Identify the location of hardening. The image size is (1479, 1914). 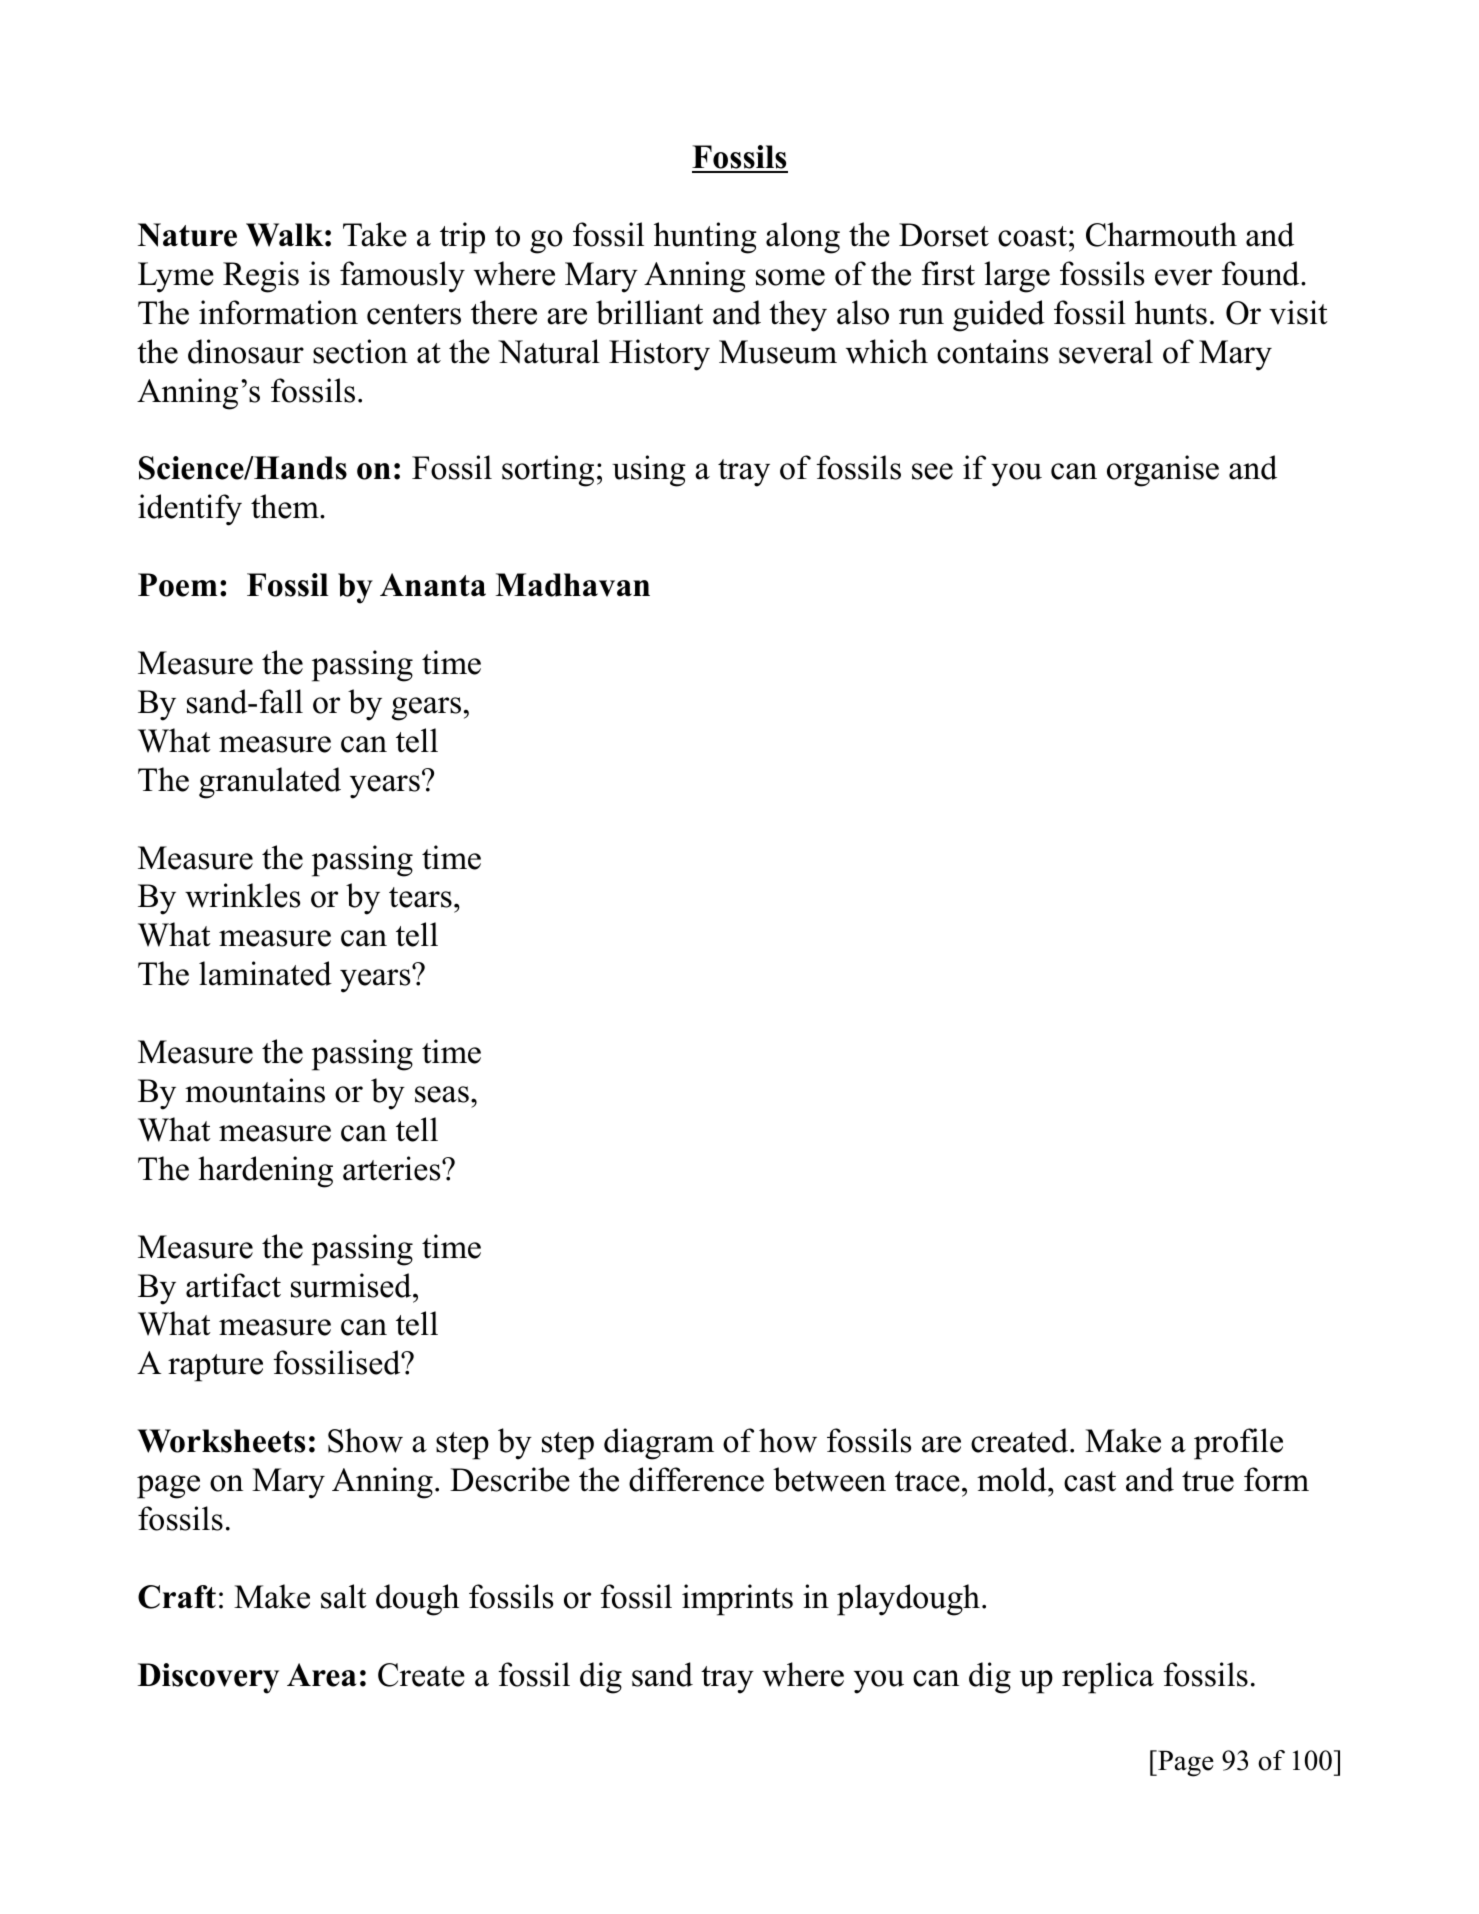
(265, 1172).
